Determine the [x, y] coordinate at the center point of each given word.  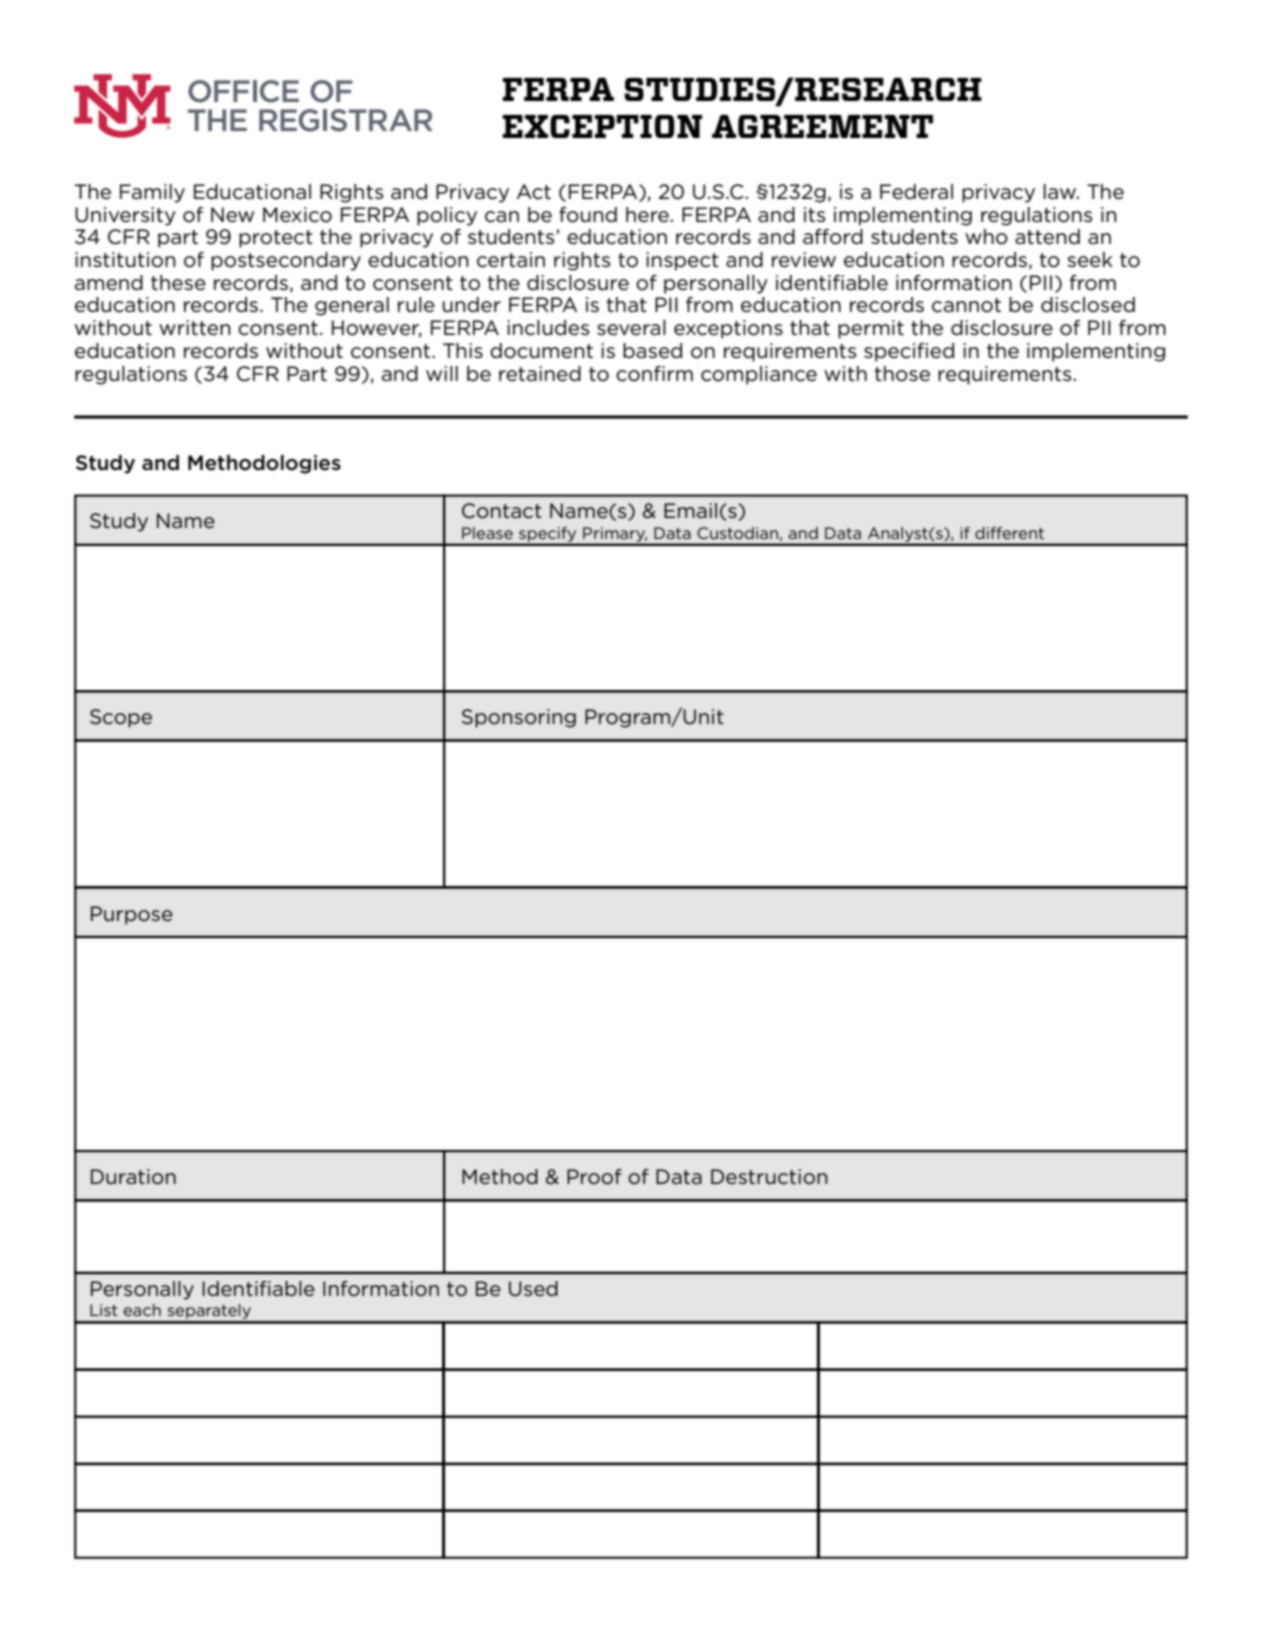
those [902, 374]
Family [152, 193]
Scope [121, 718]
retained [540, 374]
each [142, 1310]
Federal [916, 192]
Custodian [737, 533]
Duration [133, 1177]
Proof [594, 1177]
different [1009, 533]
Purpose [132, 915]
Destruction [769, 1177]
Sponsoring [519, 718]
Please [487, 533]
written [195, 328]
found [588, 215]
